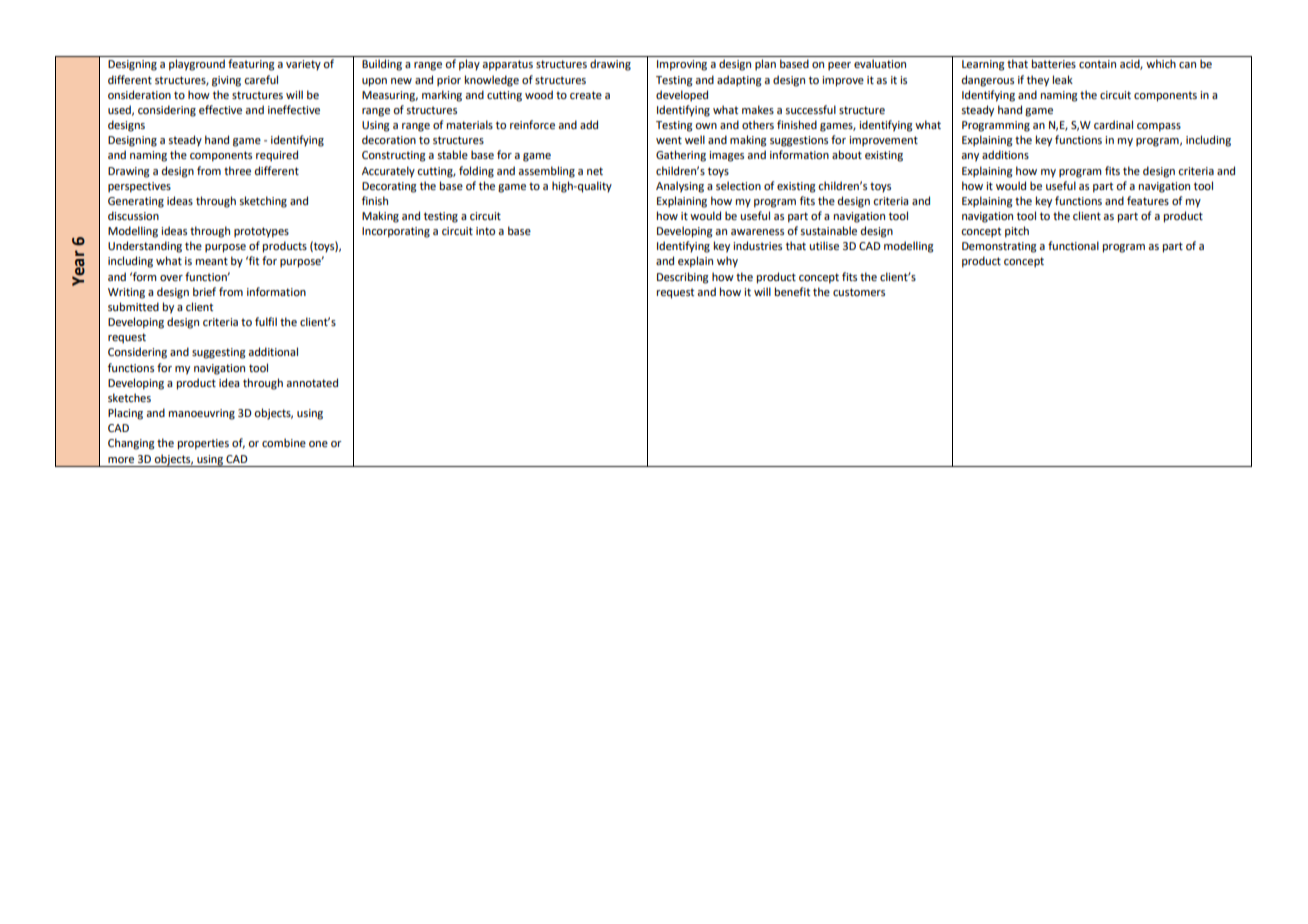 The height and width of the screenshot is (924, 1308). I want to click on three, so click(237, 170).
